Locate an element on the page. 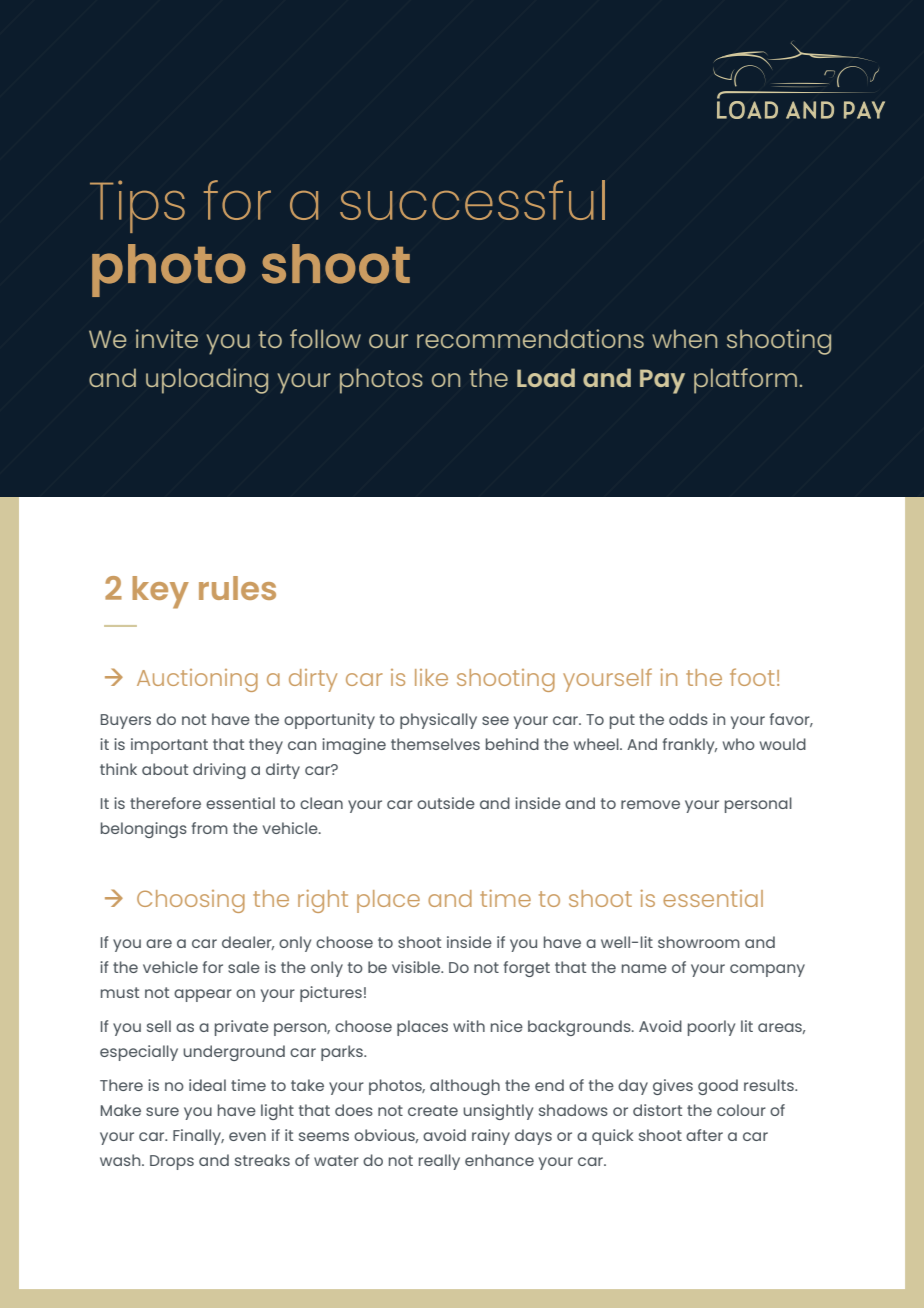 The width and height of the document is (924, 1308). foot is located at coordinates (752, 677).
